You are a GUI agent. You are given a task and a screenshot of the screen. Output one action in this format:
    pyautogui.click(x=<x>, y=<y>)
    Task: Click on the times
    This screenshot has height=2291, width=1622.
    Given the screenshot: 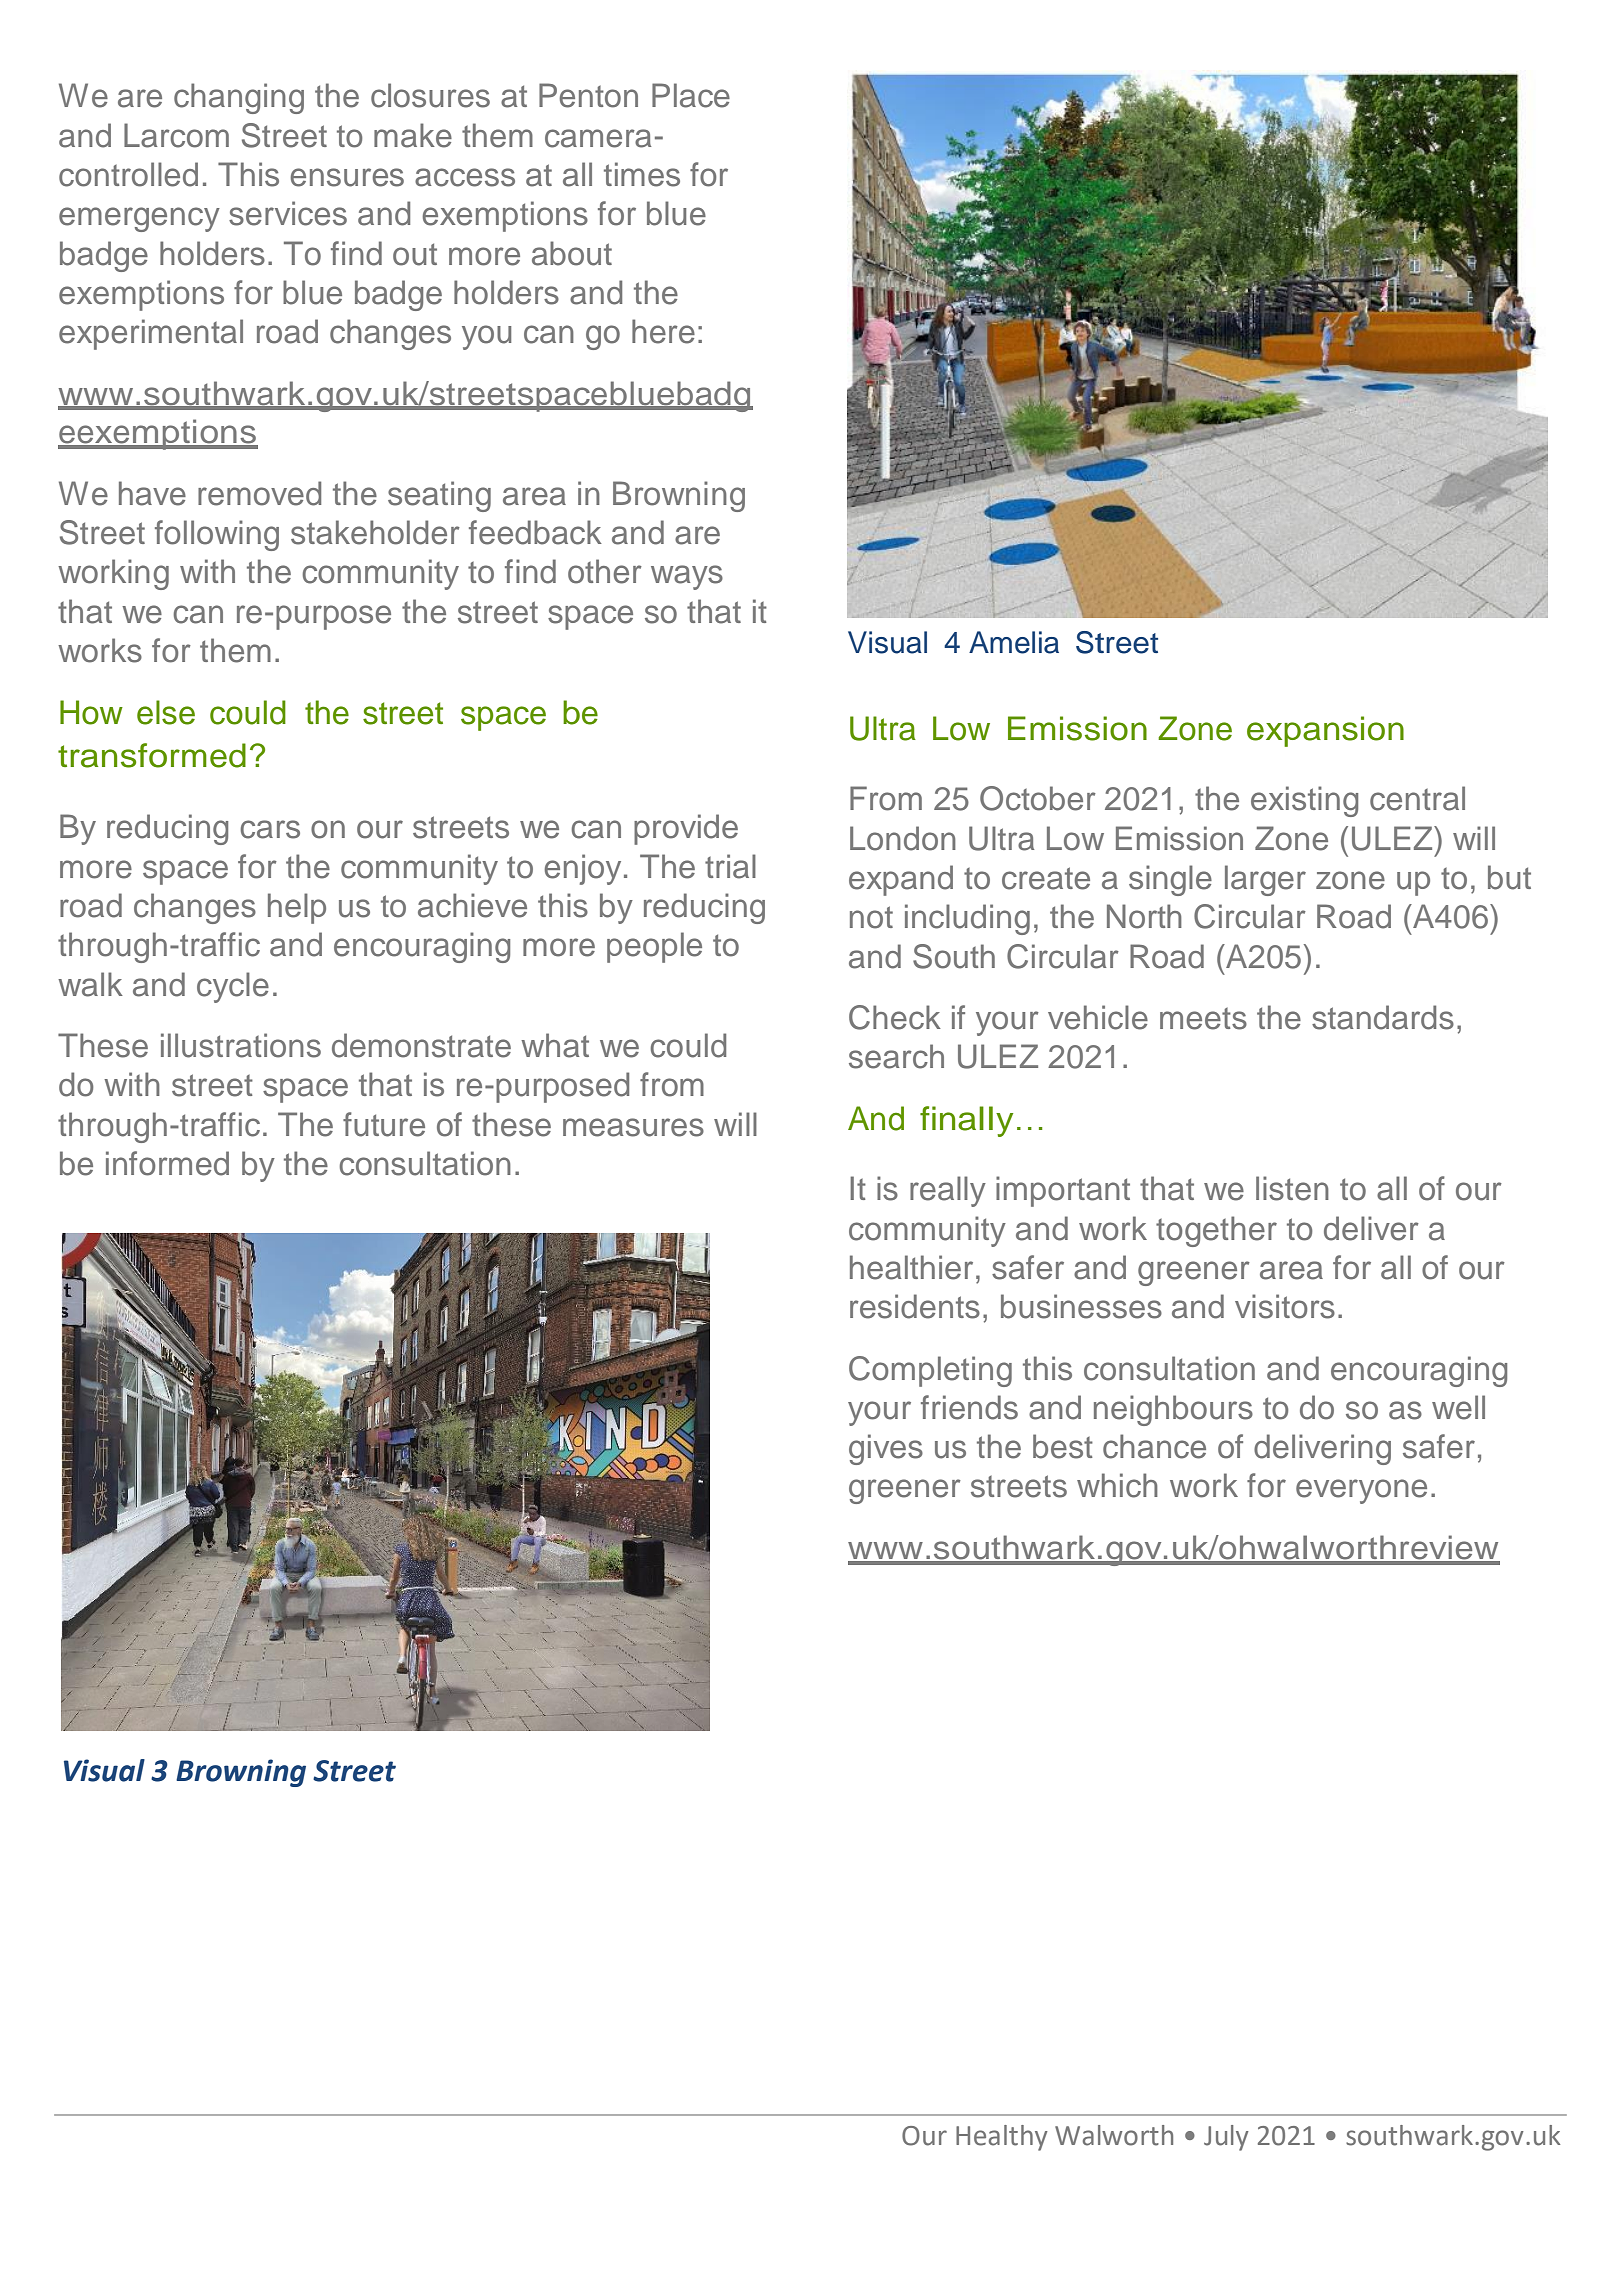 What is the action you would take?
    pyautogui.click(x=642, y=174)
